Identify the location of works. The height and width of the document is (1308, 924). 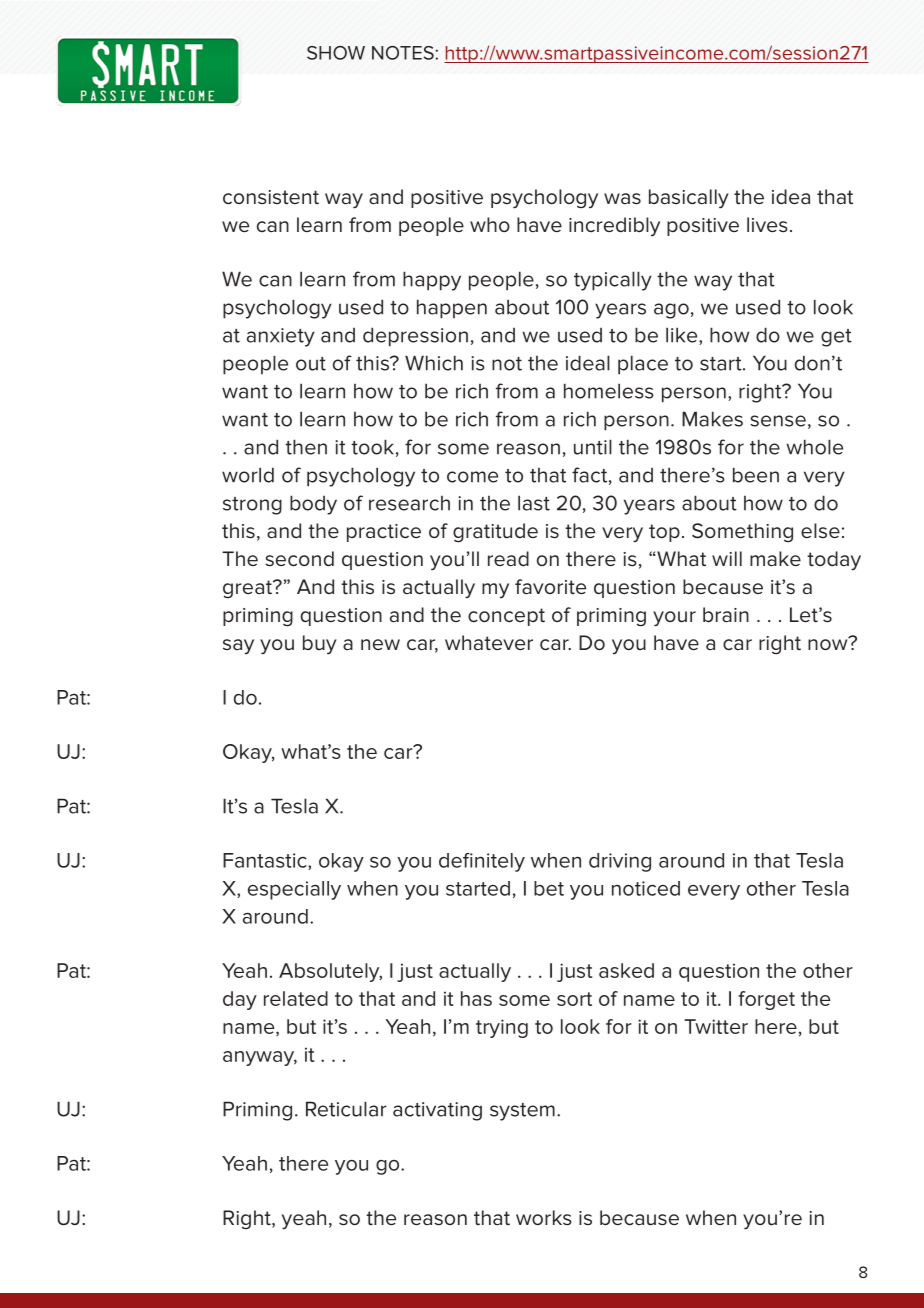
(544, 1218).
